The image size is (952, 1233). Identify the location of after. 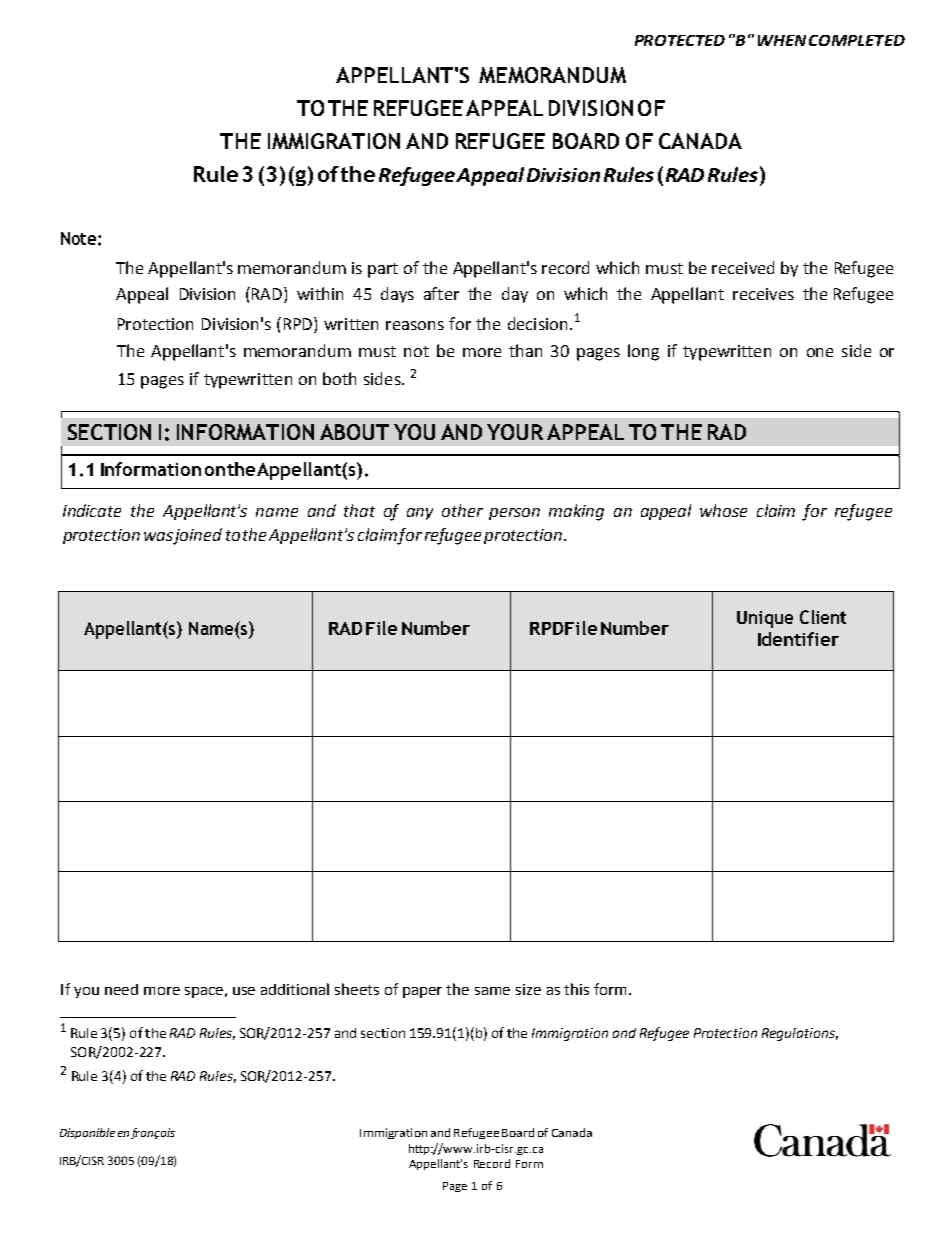
(441, 293).
